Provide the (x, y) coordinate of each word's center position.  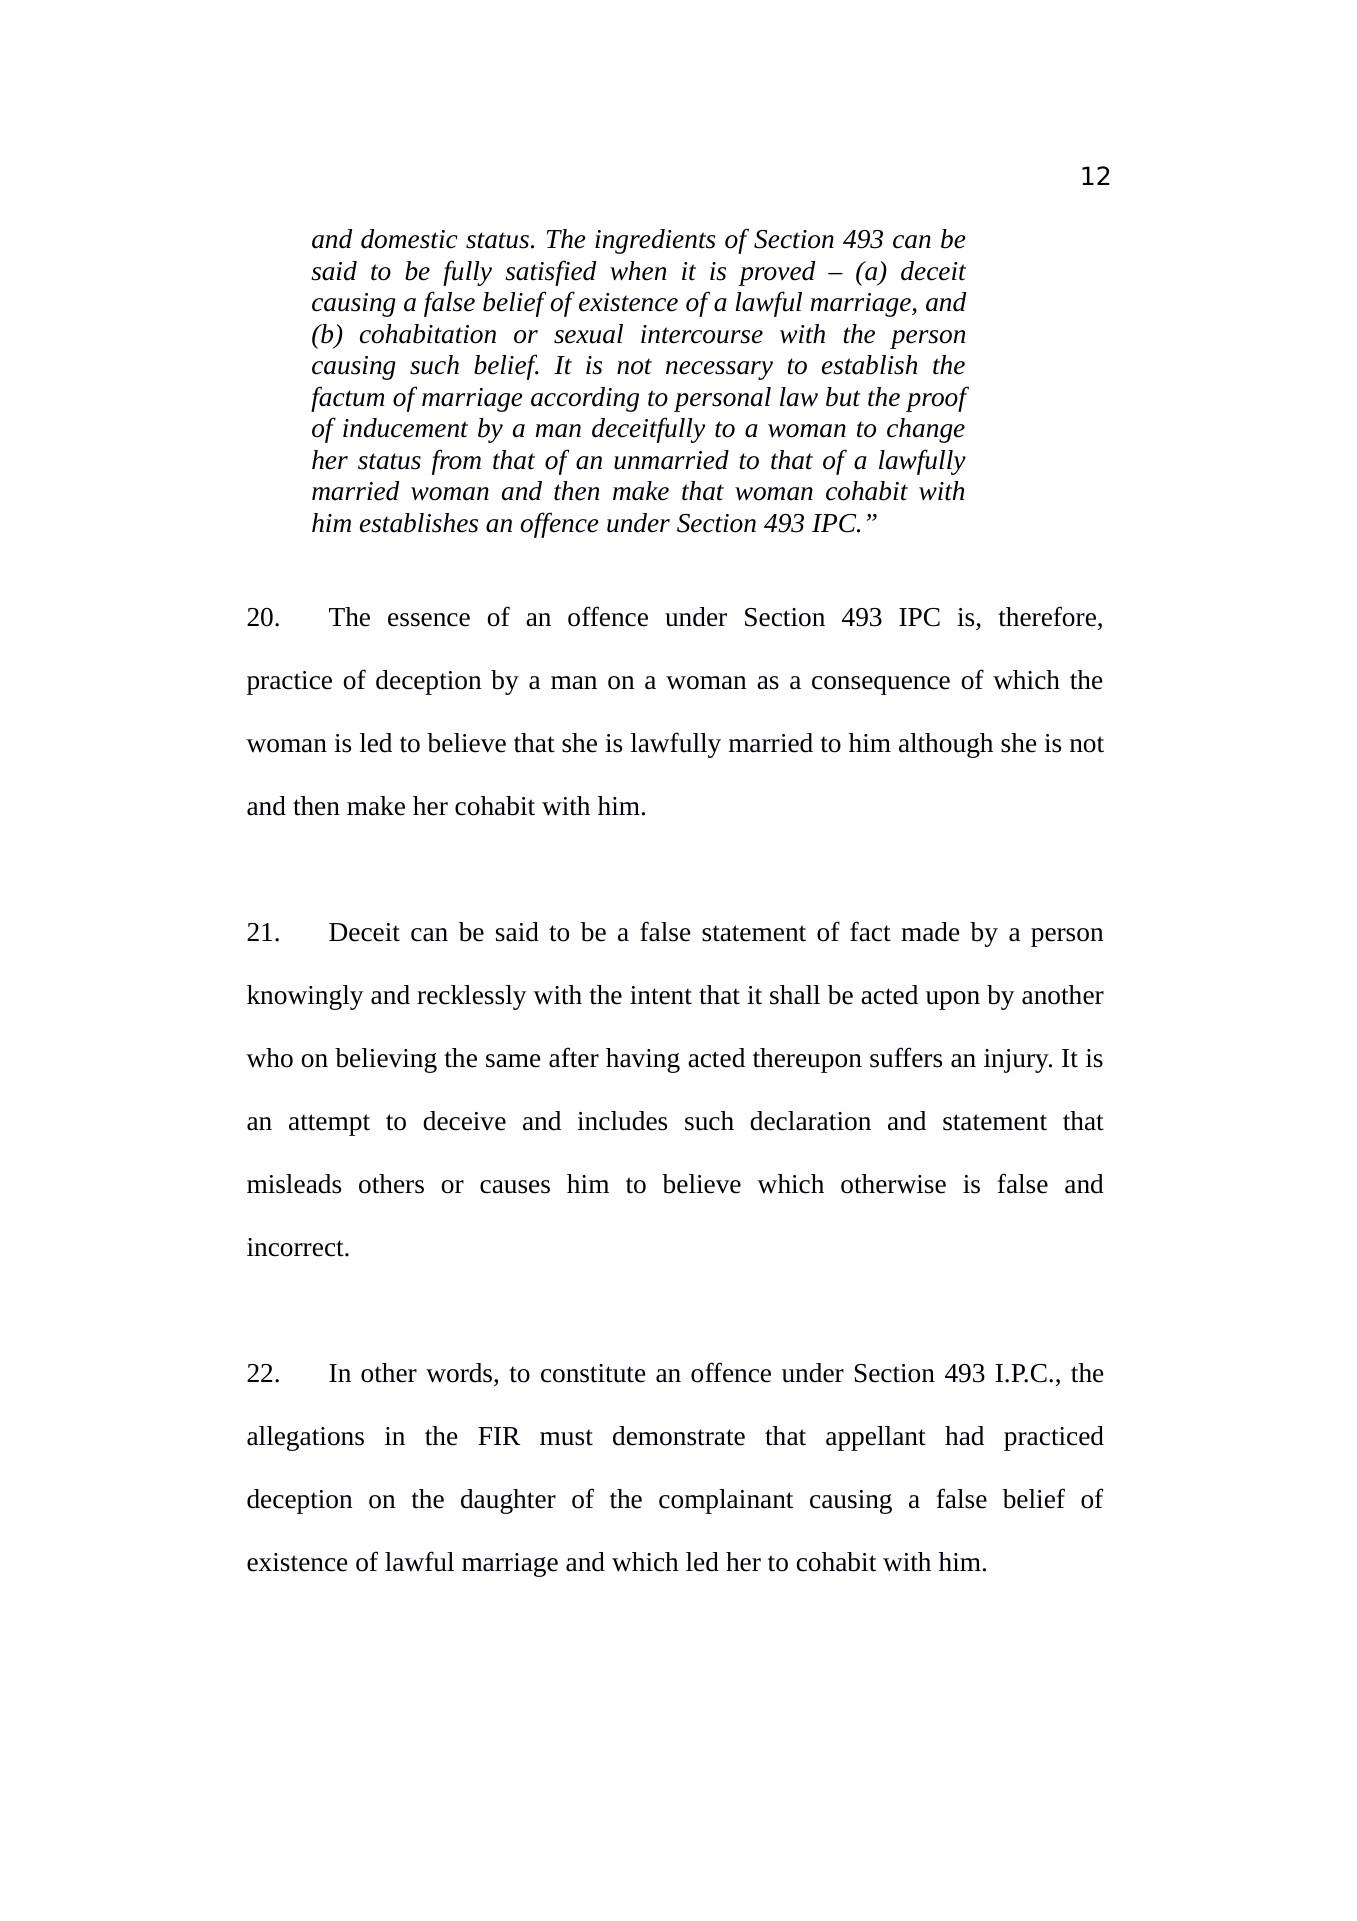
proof (937, 399)
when (638, 271)
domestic (409, 239)
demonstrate (679, 1436)
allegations (305, 1438)
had (964, 1436)
